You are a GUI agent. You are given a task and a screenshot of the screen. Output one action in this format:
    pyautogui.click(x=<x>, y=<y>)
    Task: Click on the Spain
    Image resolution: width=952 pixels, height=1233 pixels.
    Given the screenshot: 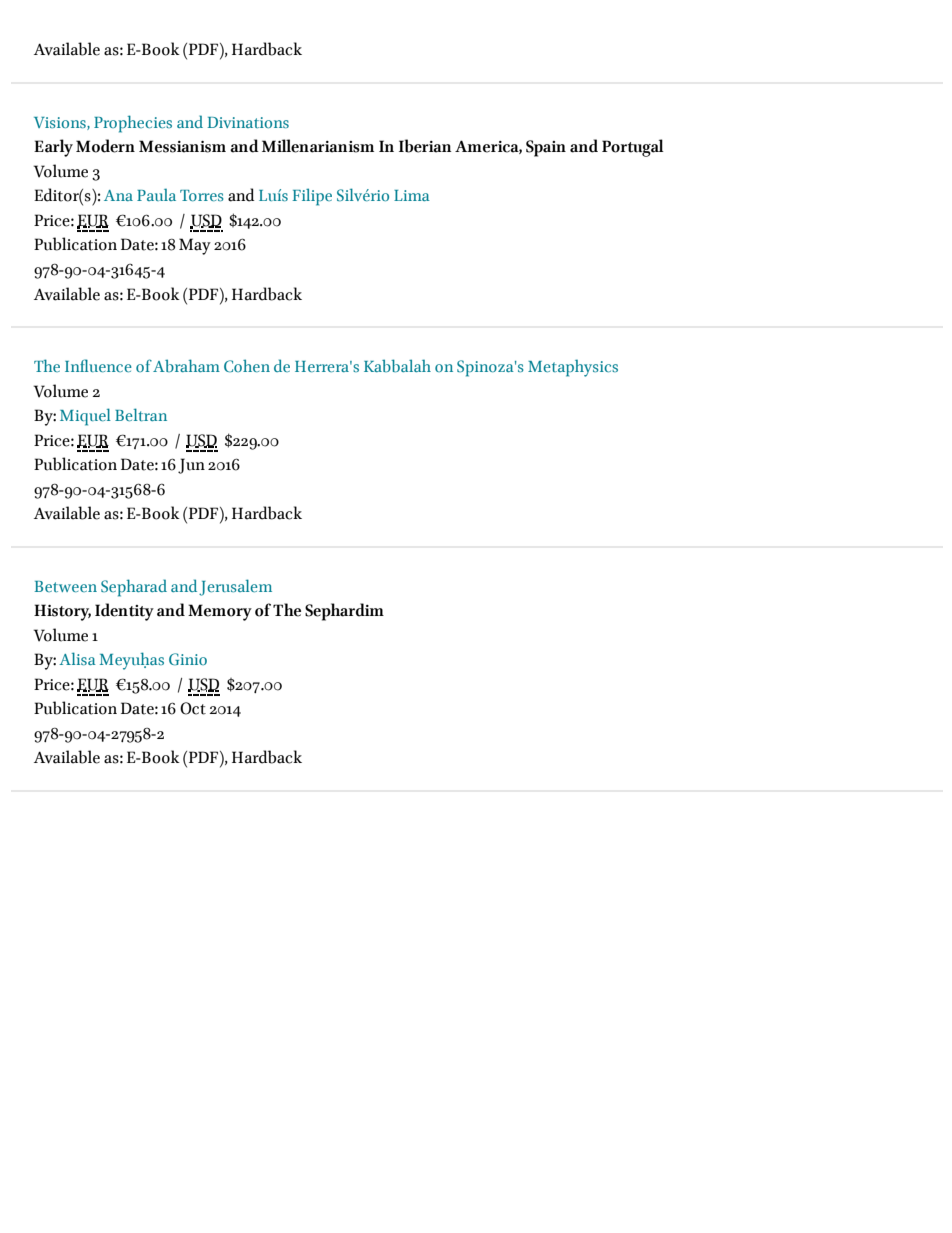 What is the action you would take?
    pyautogui.click(x=546, y=148)
